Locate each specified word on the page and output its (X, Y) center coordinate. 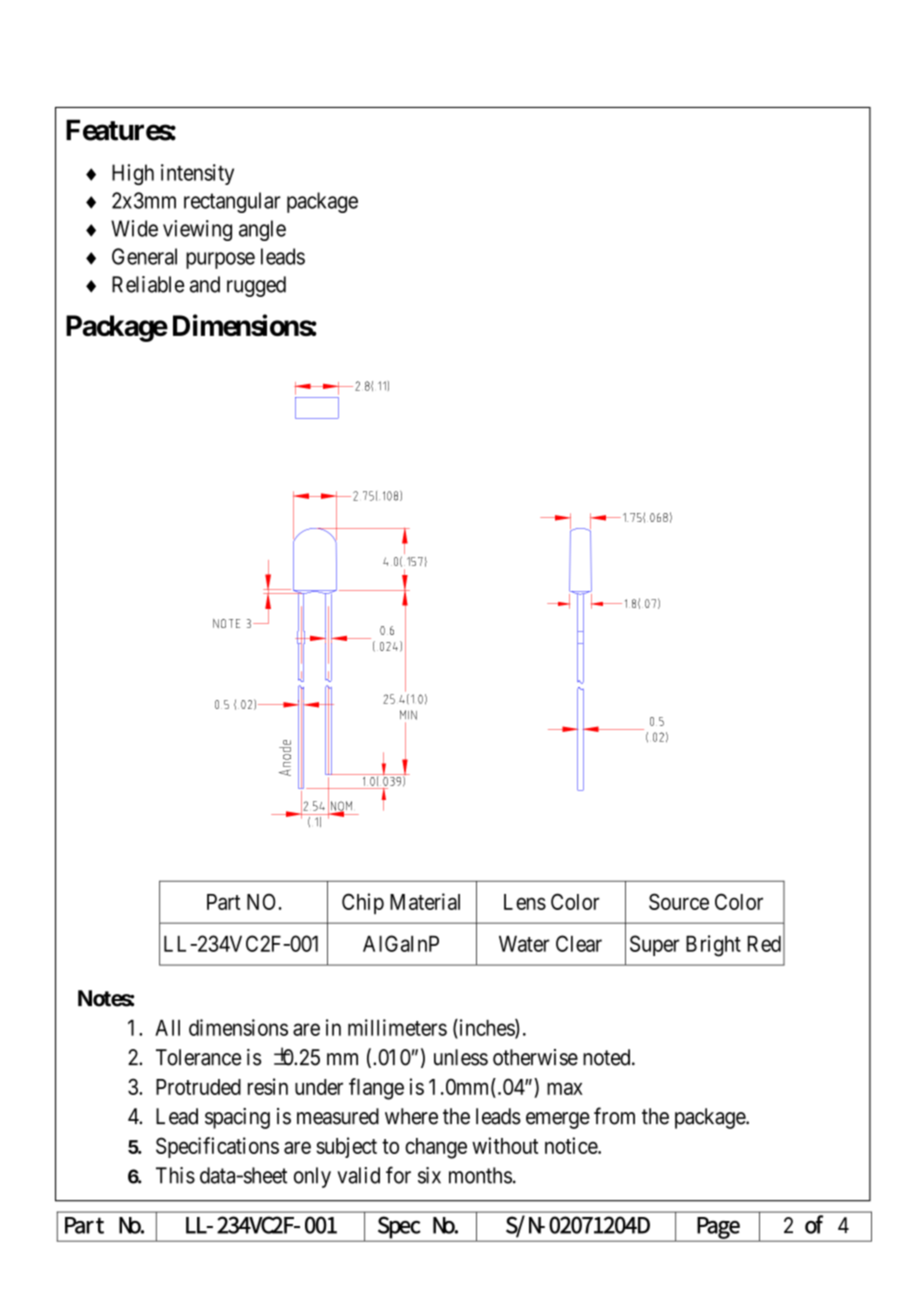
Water (524, 944)
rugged (256, 286)
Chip (363, 903)
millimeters (397, 1027)
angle (262, 230)
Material (425, 901)
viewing (197, 230)
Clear (579, 943)
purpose (220, 260)
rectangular (232, 202)
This (175, 1175)
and (205, 284)
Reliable (148, 284)
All (167, 1028)
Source (679, 901)
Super (655, 945)
